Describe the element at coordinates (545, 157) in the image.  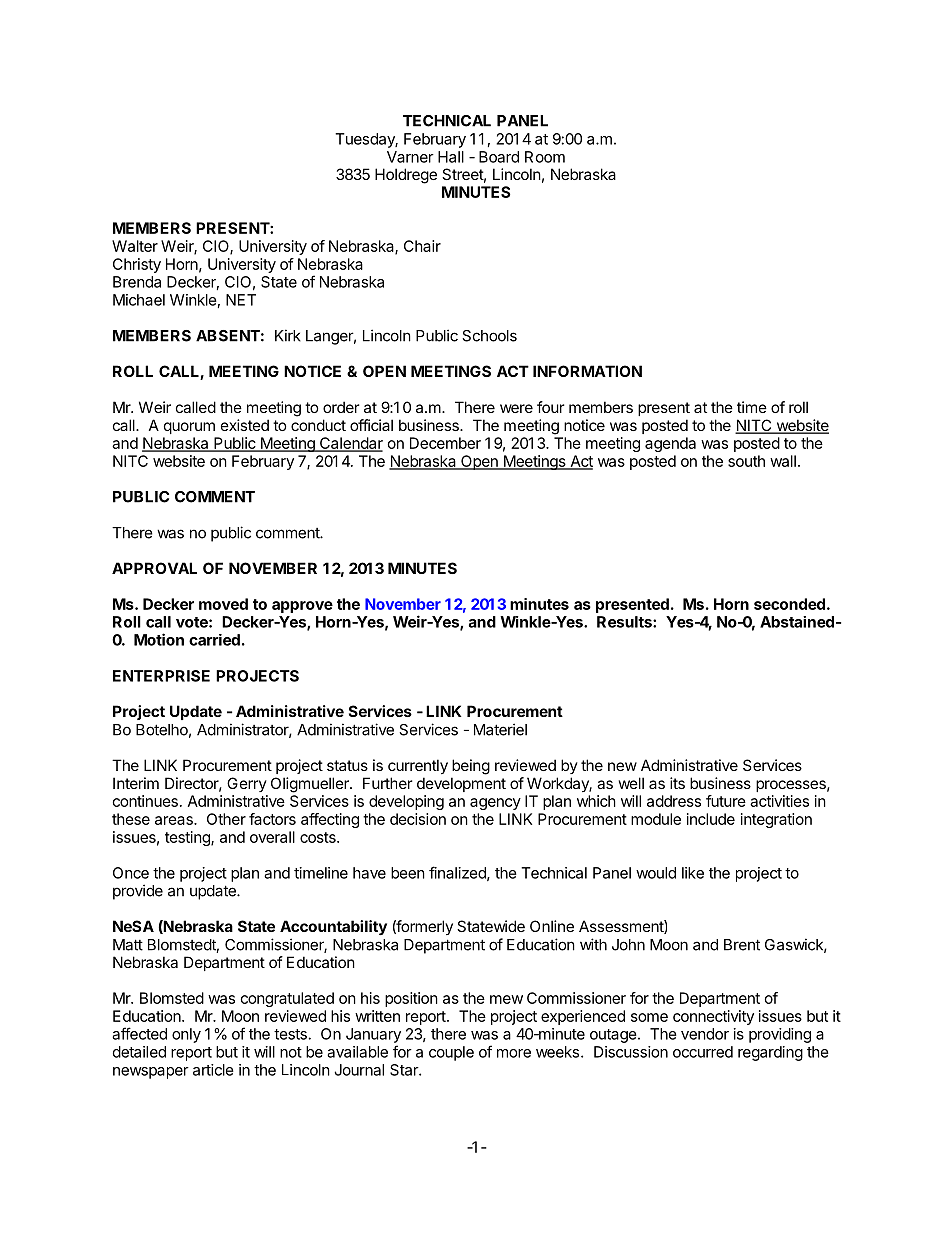
I see `Room` at that location.
